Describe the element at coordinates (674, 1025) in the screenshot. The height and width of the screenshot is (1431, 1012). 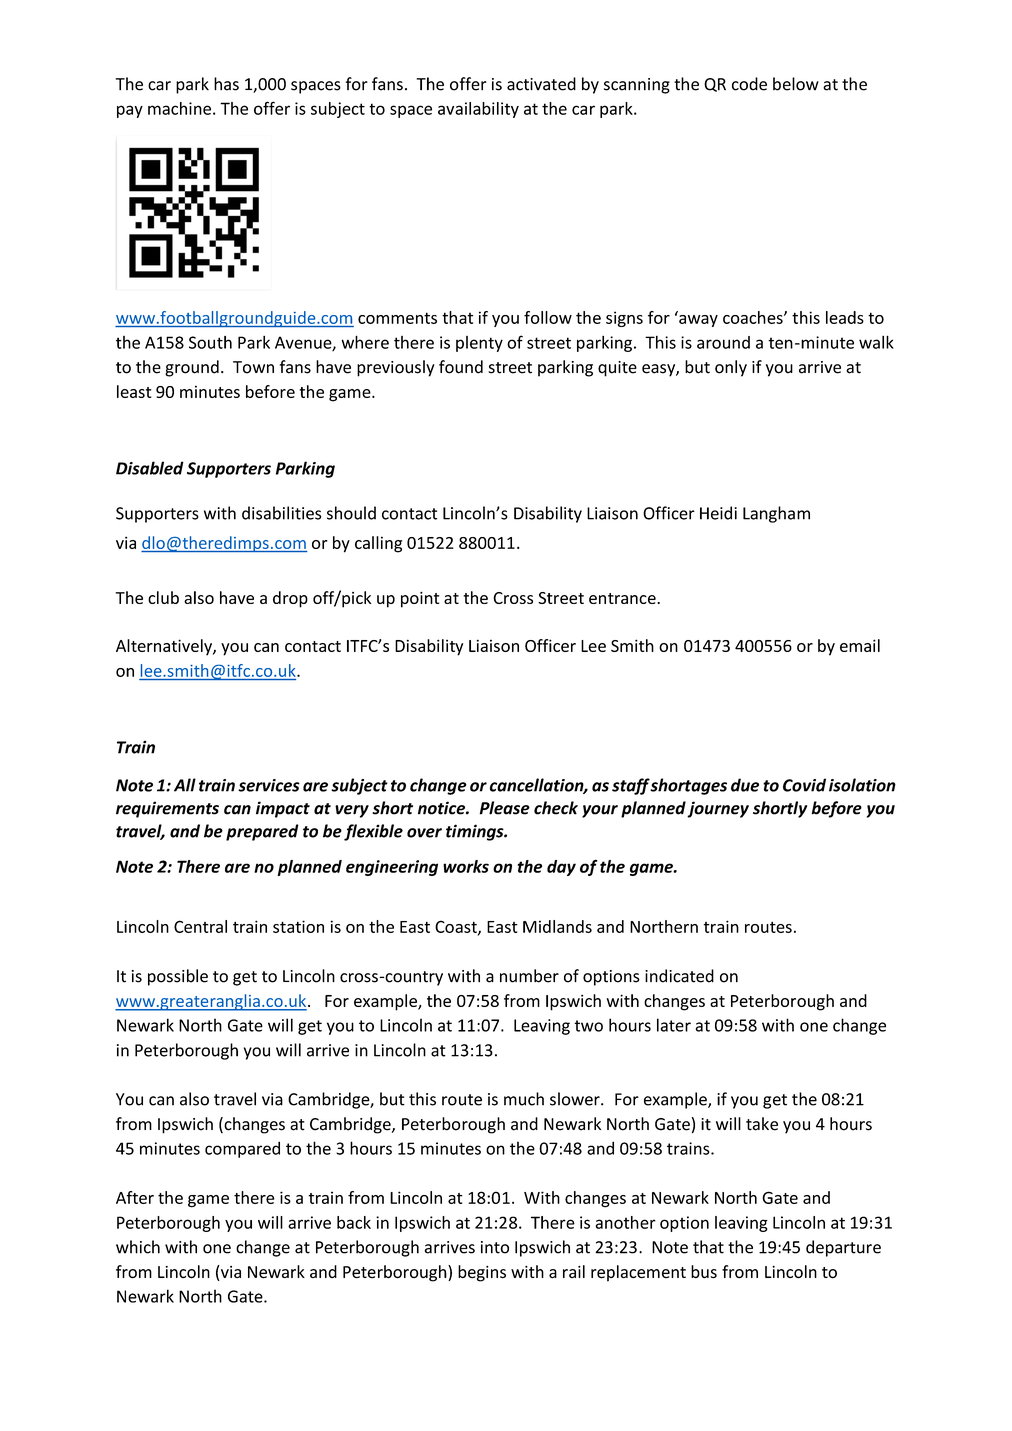
I see `later` at that location.
